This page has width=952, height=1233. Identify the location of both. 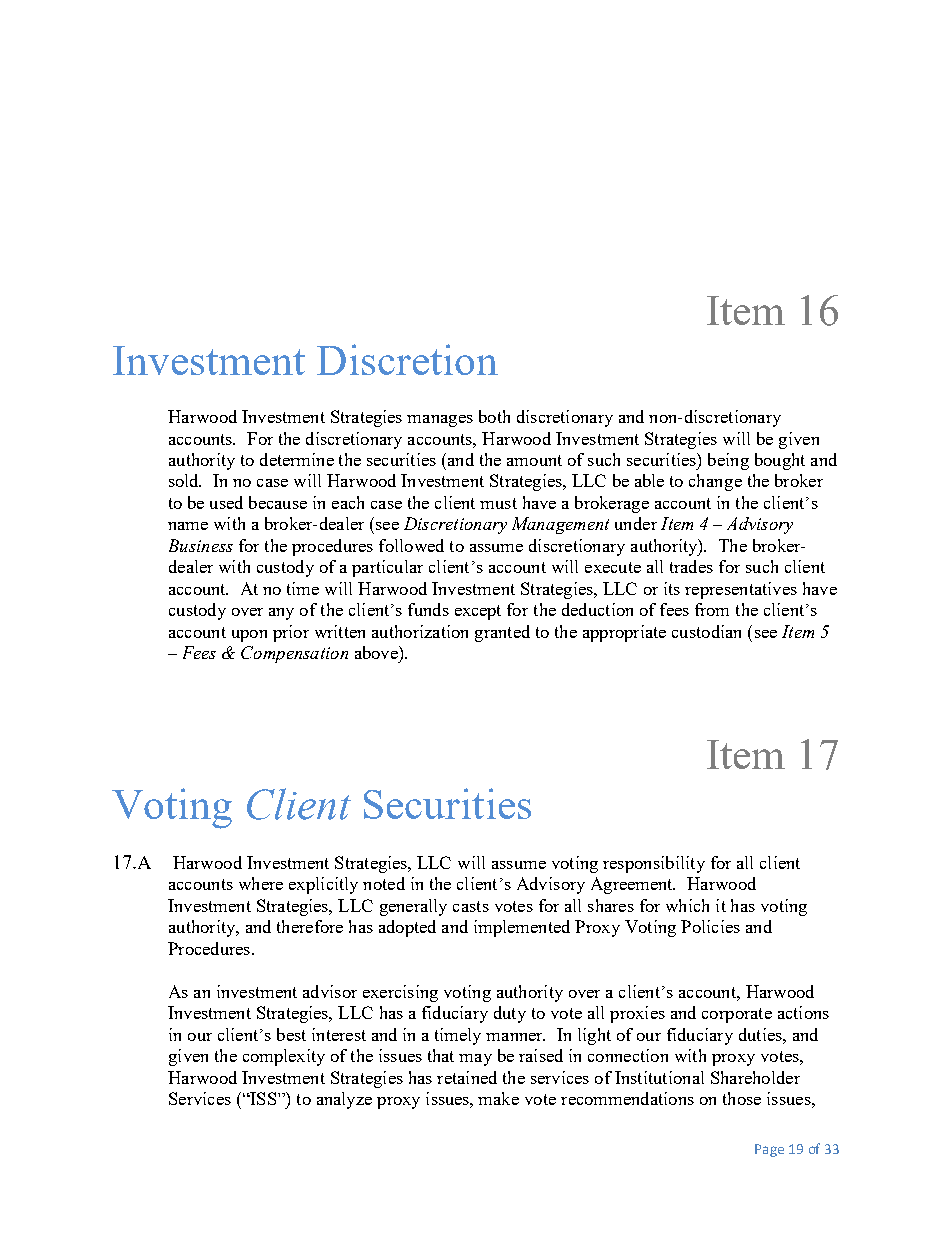
(494, 416).
